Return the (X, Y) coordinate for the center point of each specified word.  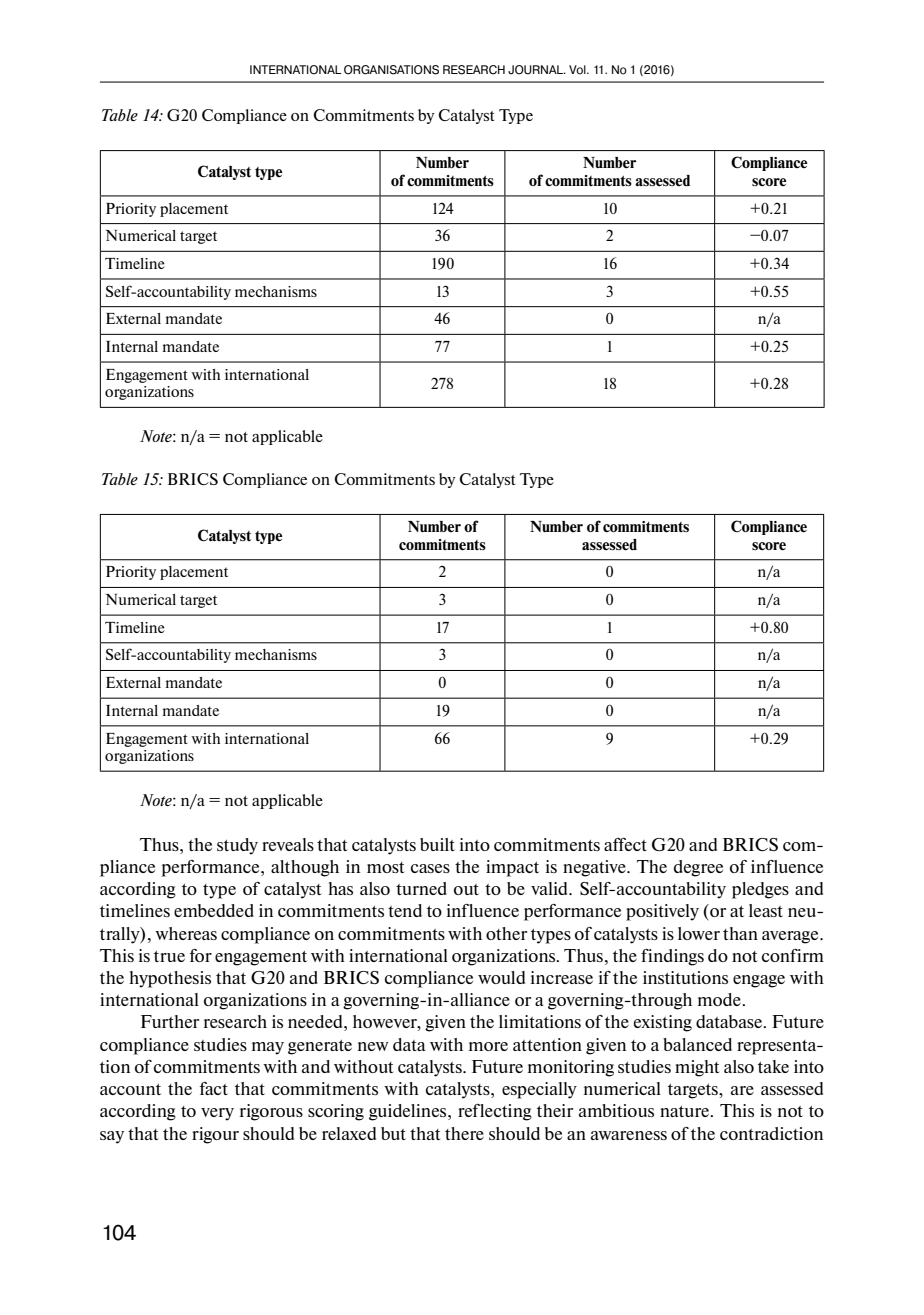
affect (625, 844)
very (217, 1114)
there (464, 1133)
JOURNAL (536, 70)
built (437, 844)
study (237, 846)
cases (430, 868)
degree (698, 868)
